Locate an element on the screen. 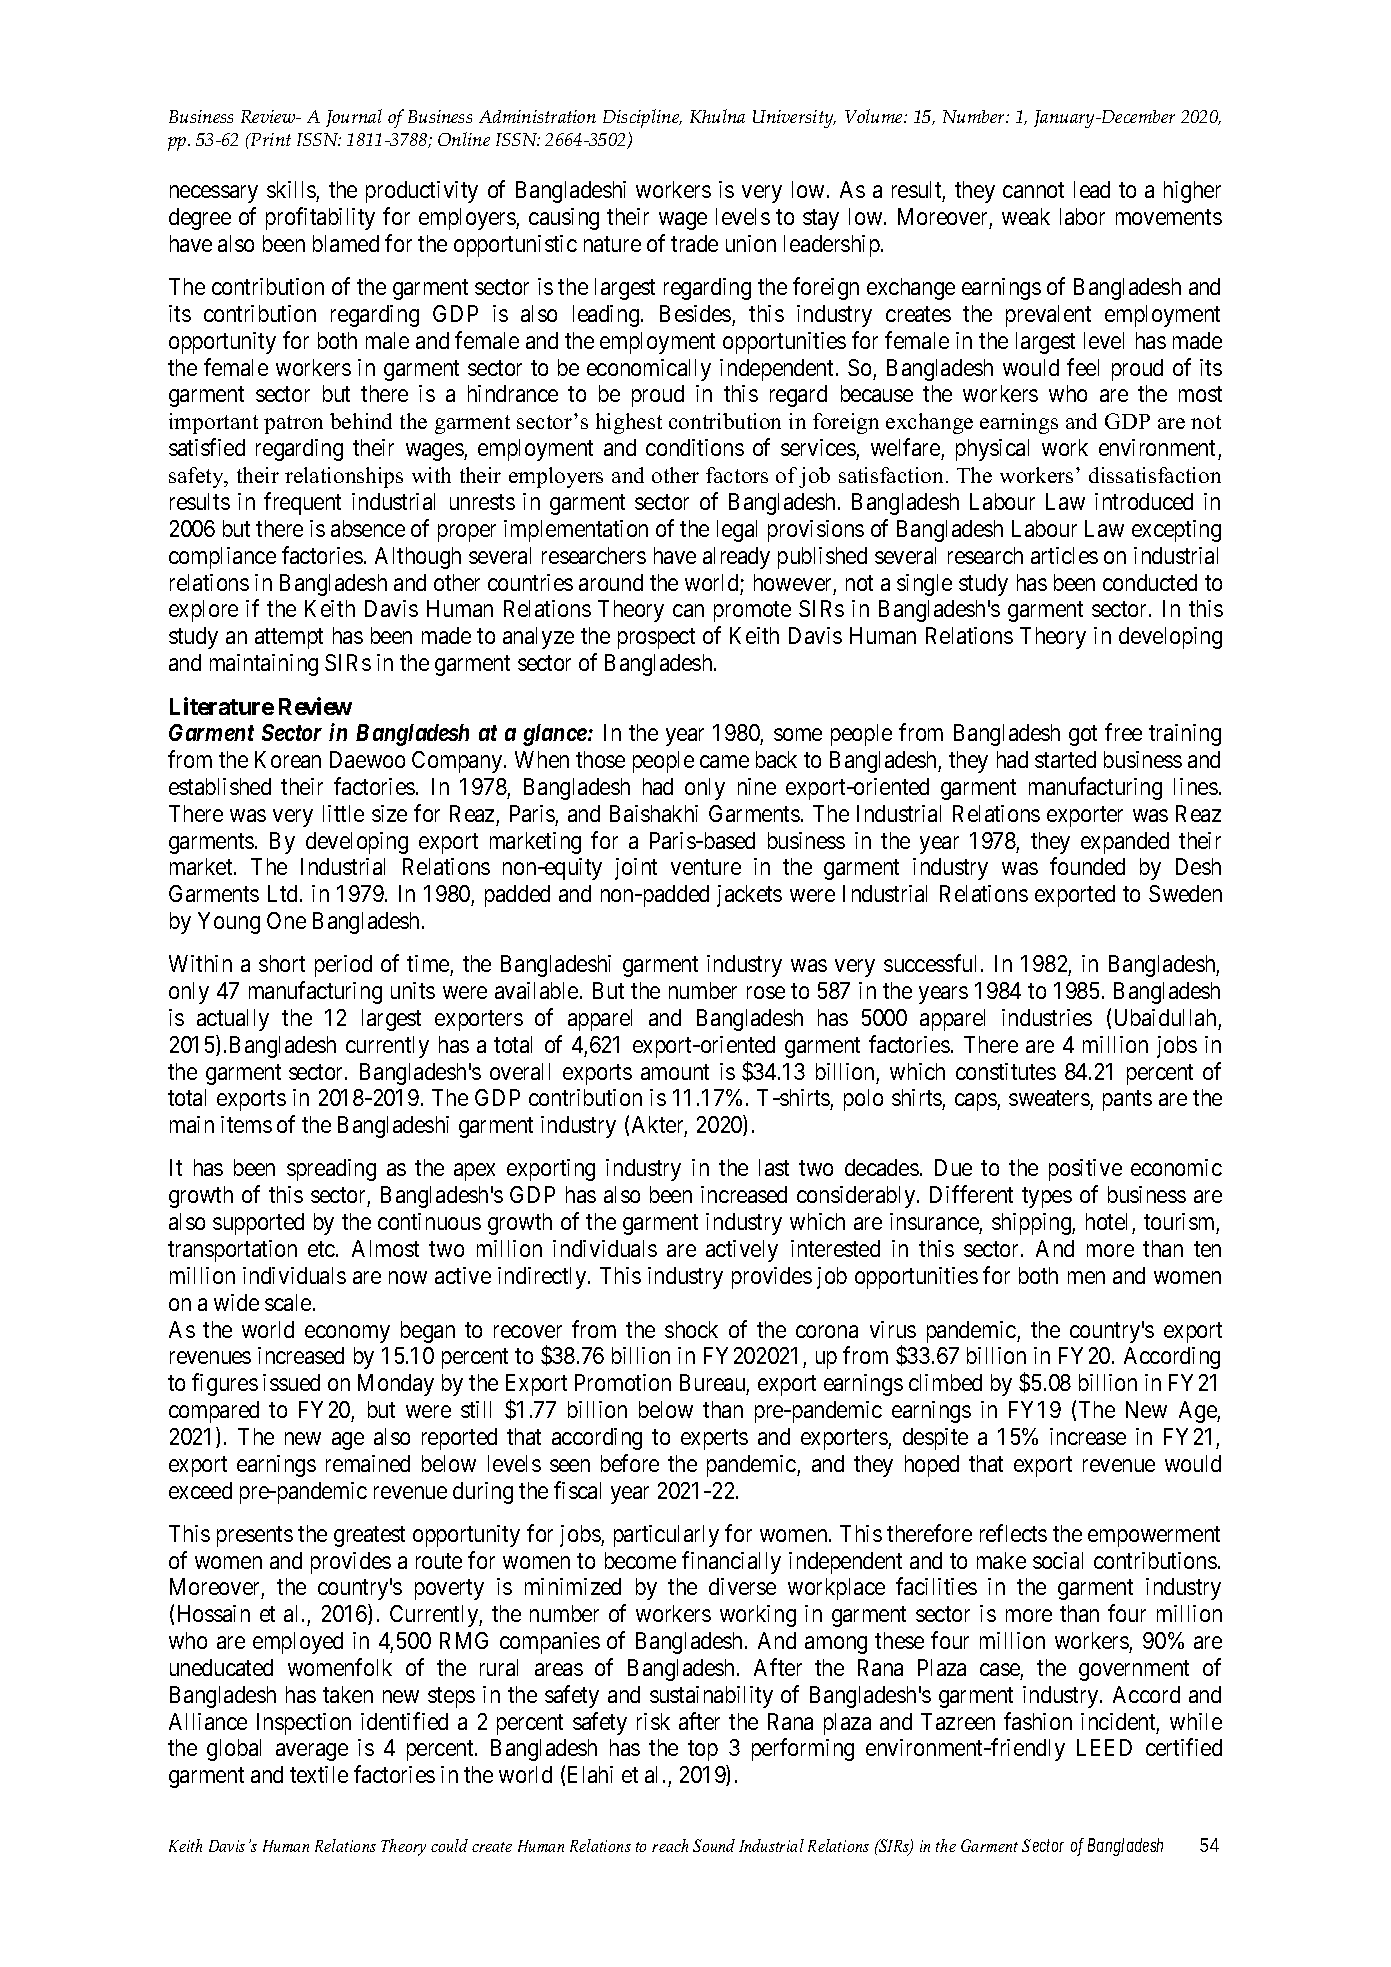 This screenshot has height=1967, width=1391. labor is located at coordinates (1082, 216).
